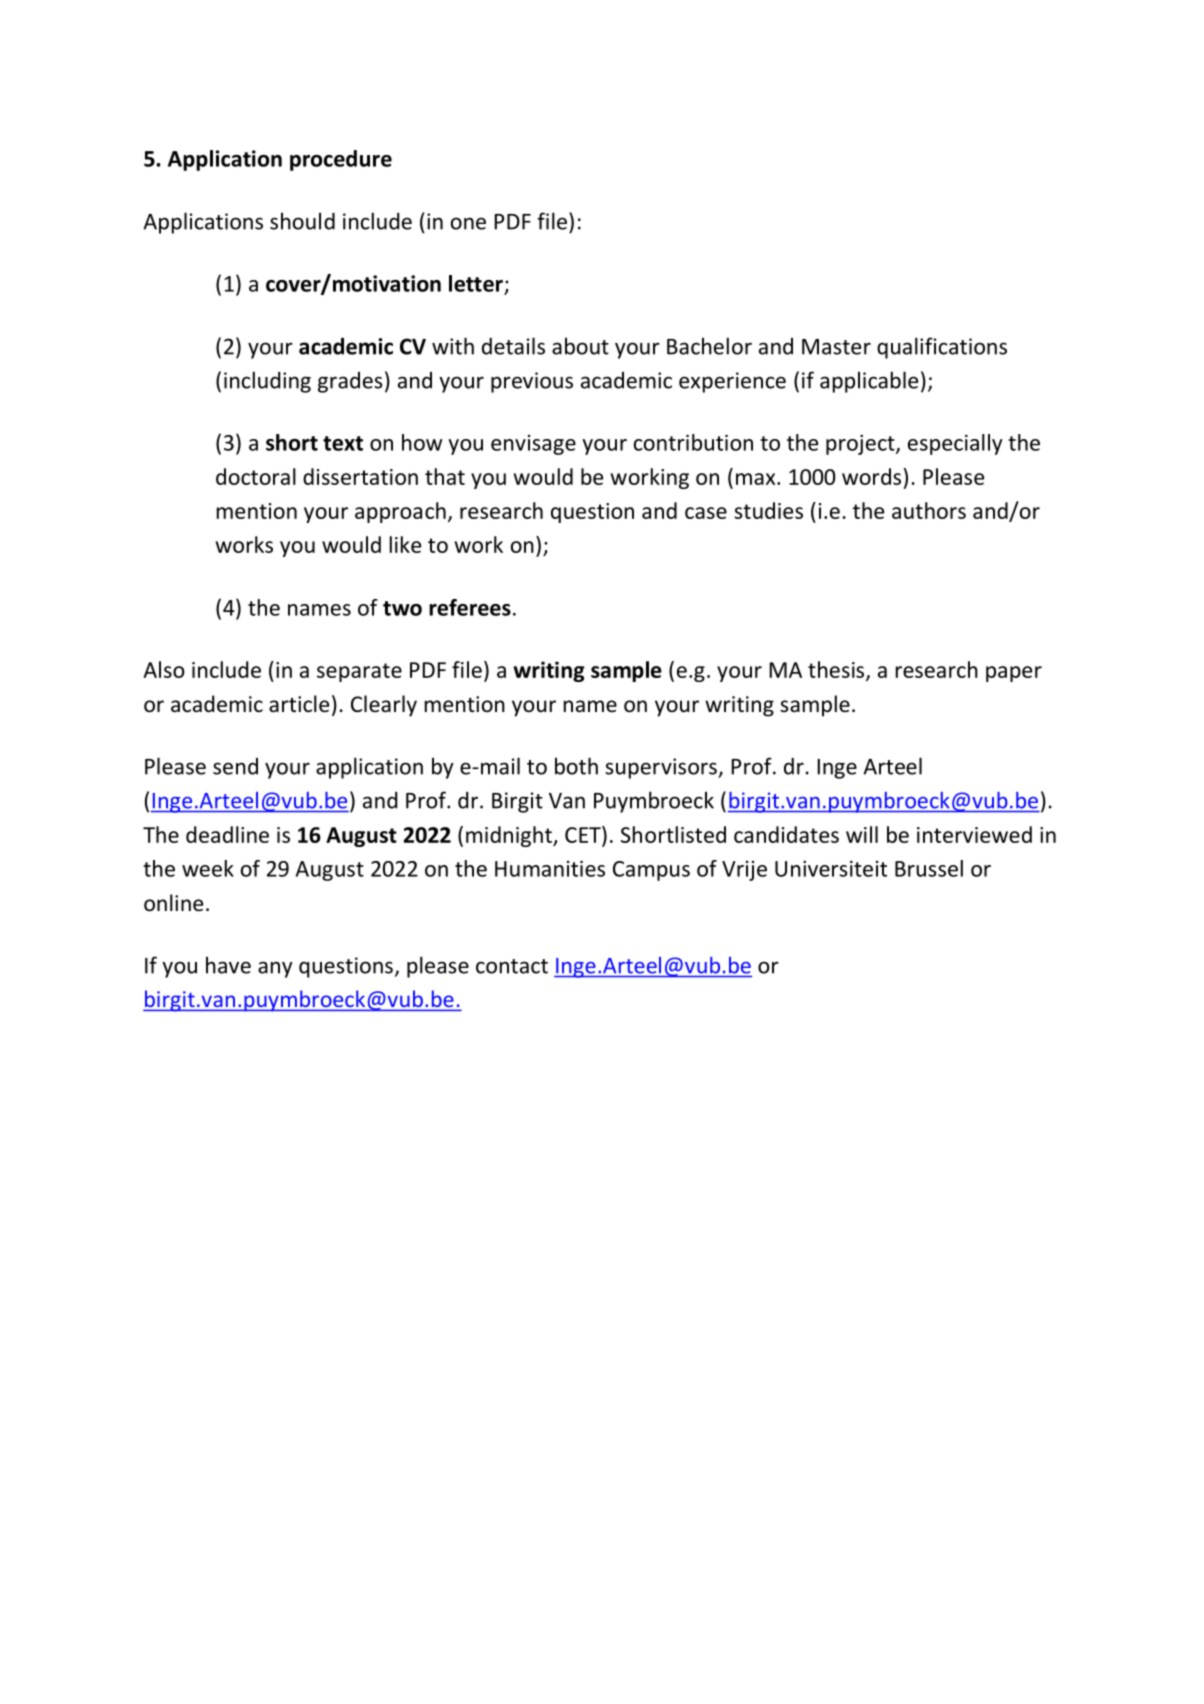 Image resolution: width=1204 pixels, height=1704 pixels. I want to click on should, so click(302, 221).
